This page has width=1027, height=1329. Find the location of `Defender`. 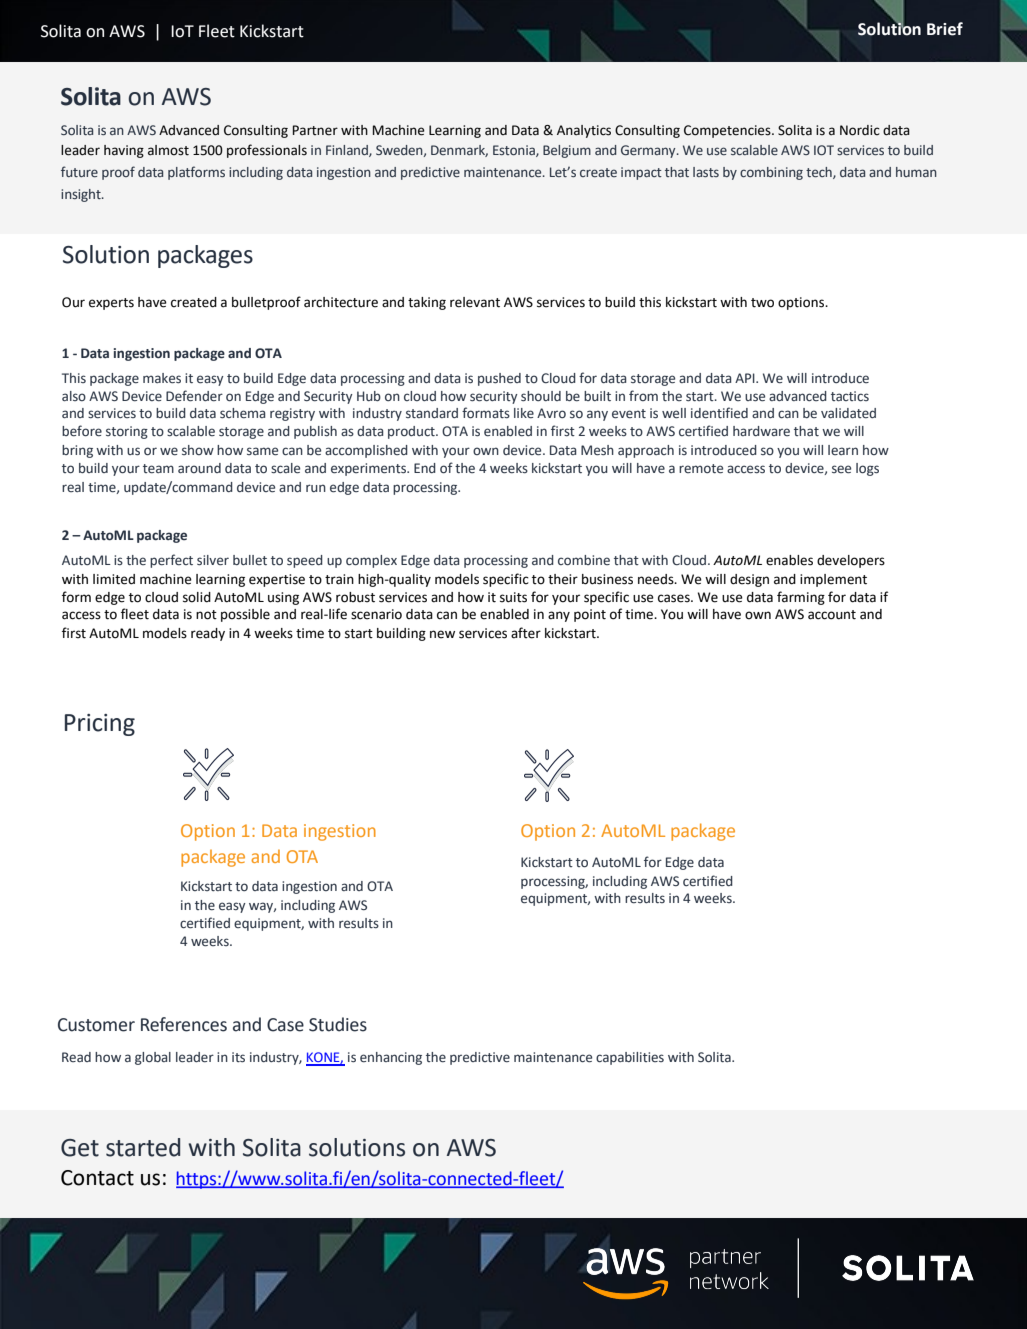

Defender is located at coordinates (194, 396).
